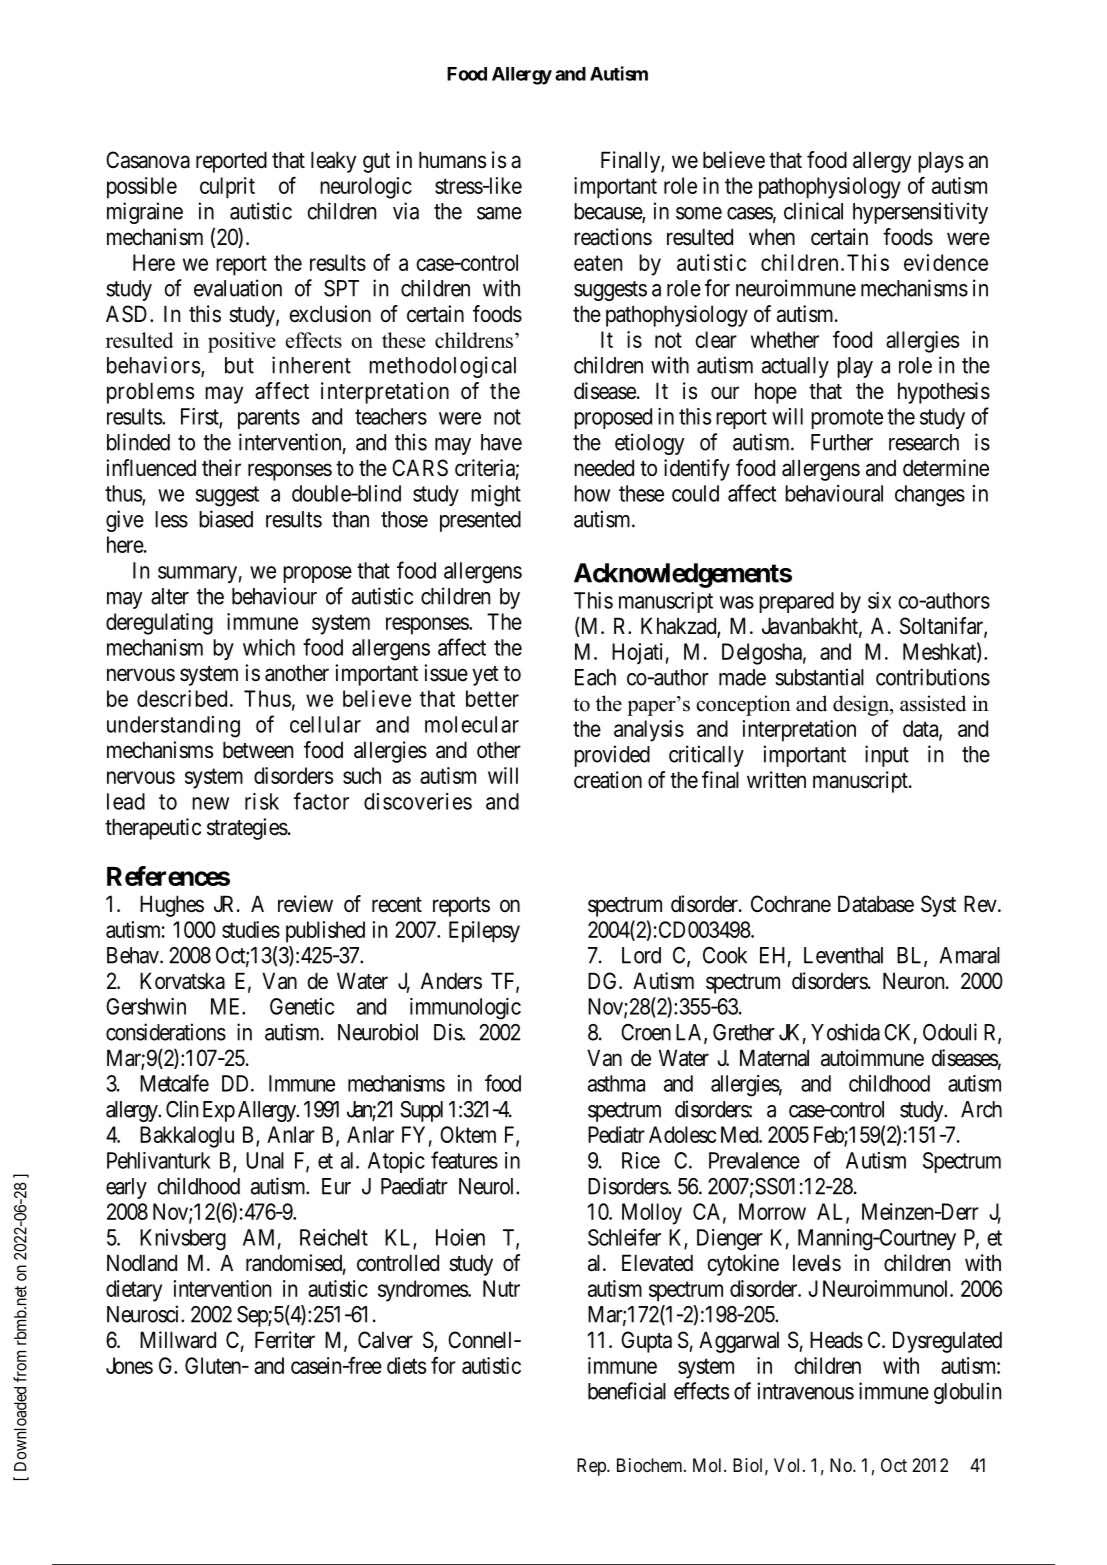 The height and width of the document is (1565, 1107). Describe the element at coordinates (920, 213) in the document. I see `hypersensitivity` at that location.
